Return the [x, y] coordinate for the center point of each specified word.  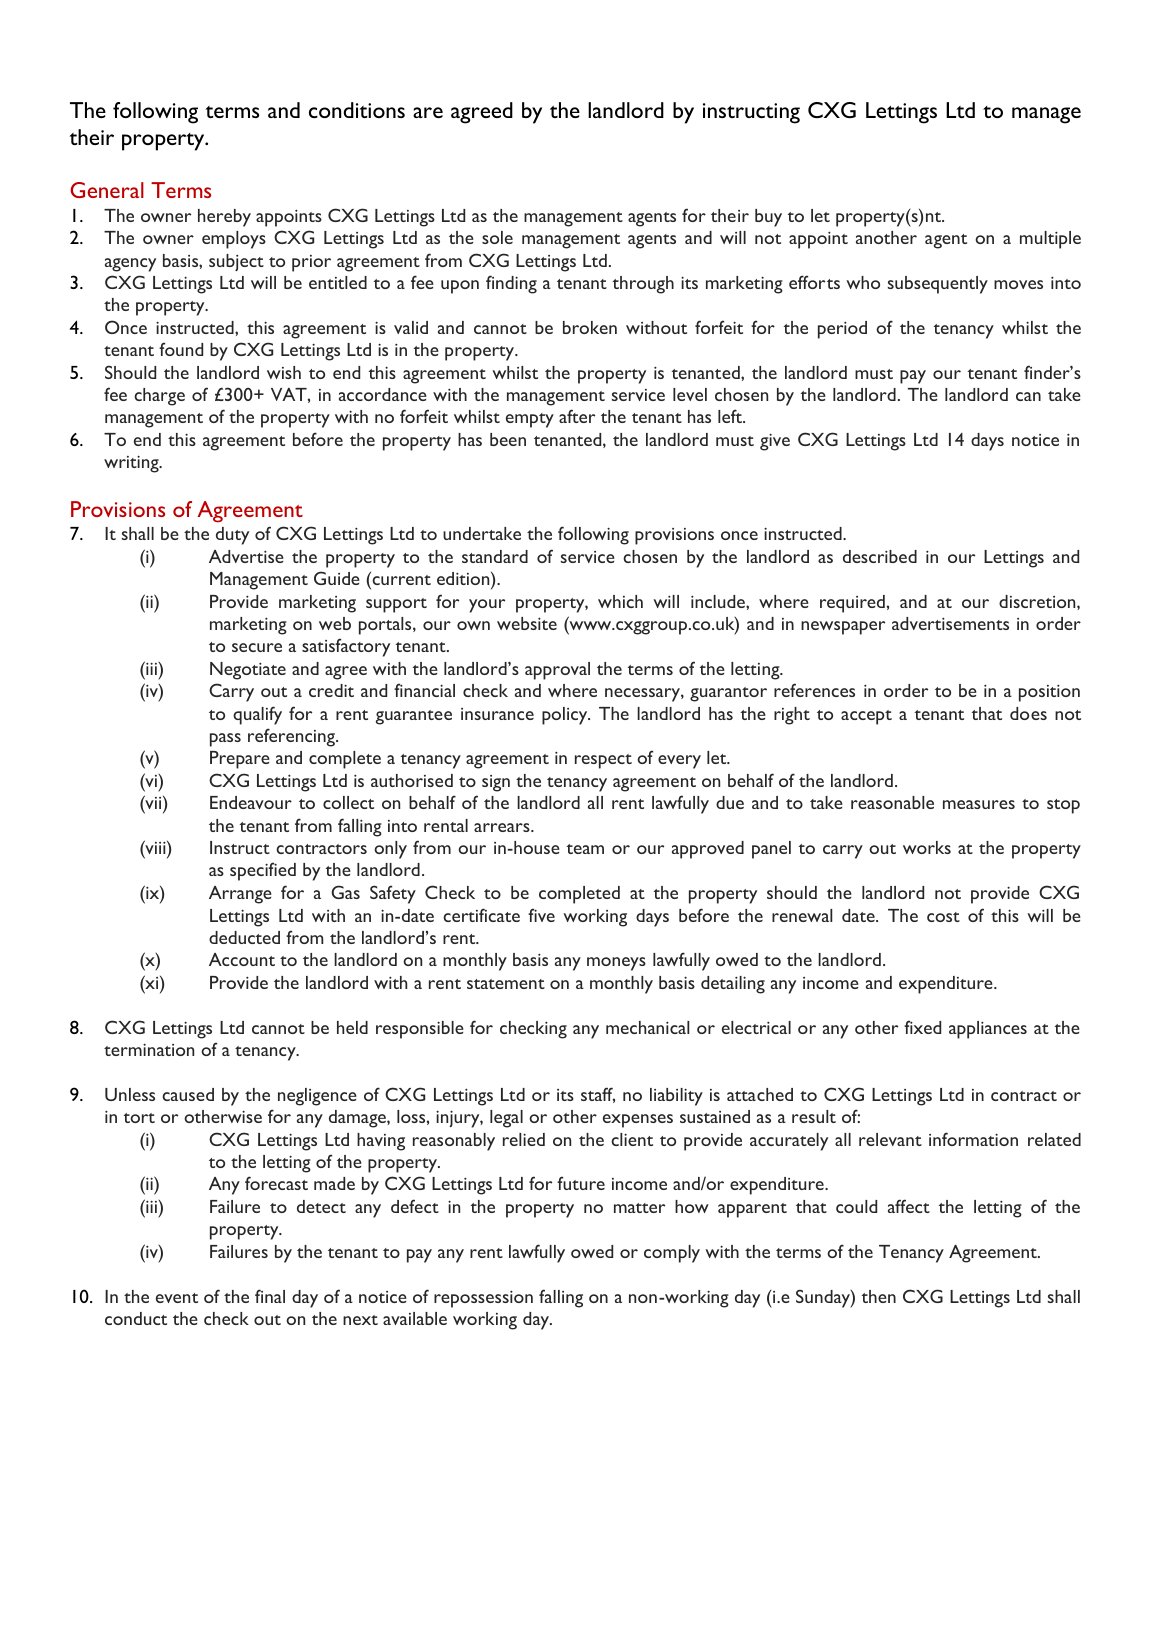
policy [566, 716]
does [1028, 713]
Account [242, 959]
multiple [1050, 240]
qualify [257, 715]
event [177, 1298]
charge [159, 397]
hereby [224, 218]
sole [497, 237]
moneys [616, 964]
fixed [922, 1027]
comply [672, 1254]
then [879, 1296]
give [775, 442]
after [577, 416]
